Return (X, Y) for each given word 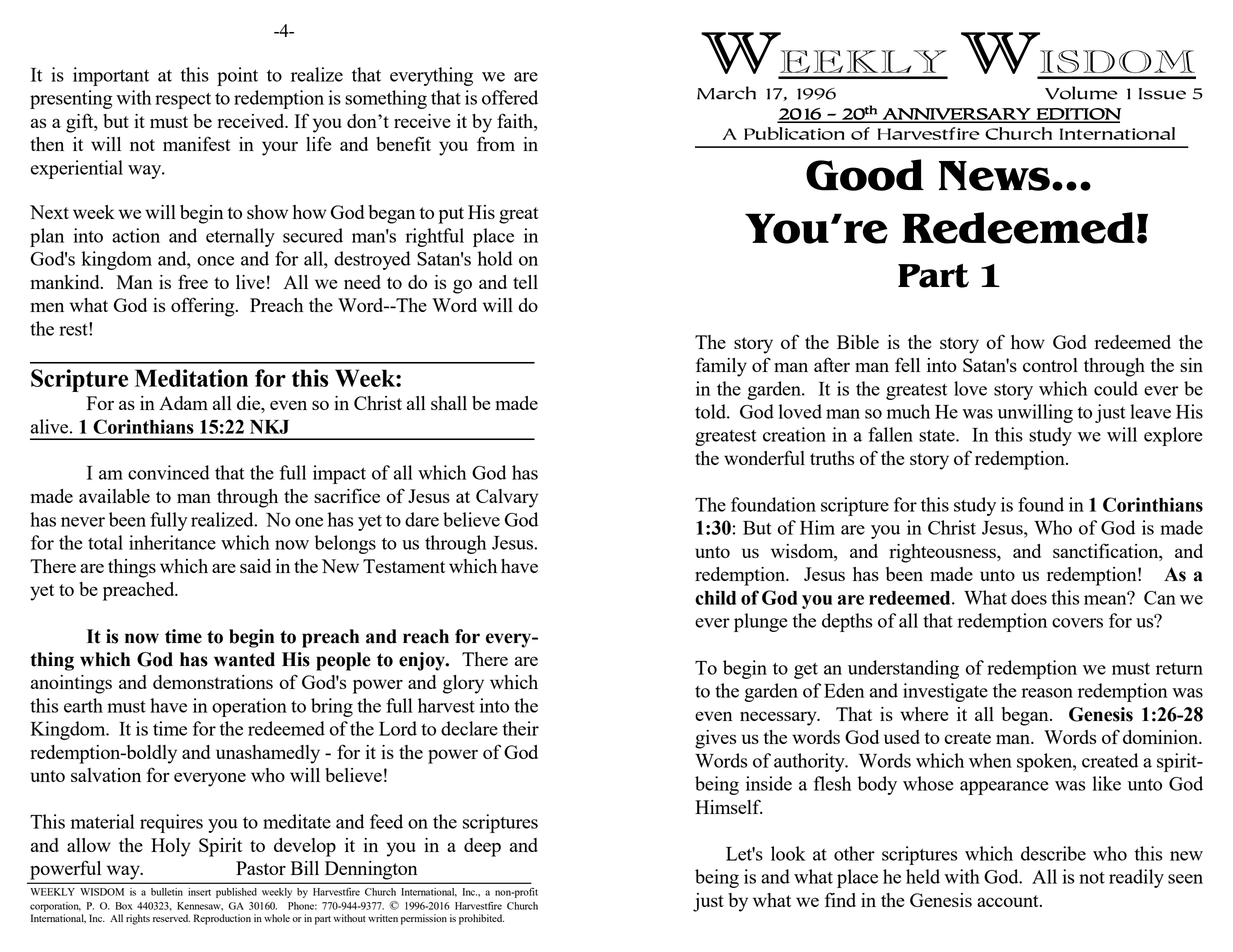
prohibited (481, 919)
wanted (244, 659)
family (721, 367)
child (715, 597)
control (1050, 365)
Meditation (191, 378)
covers (1077, 623)
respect (183, 101)
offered (510, 97)
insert (199, 892)
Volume (1081, 93)
